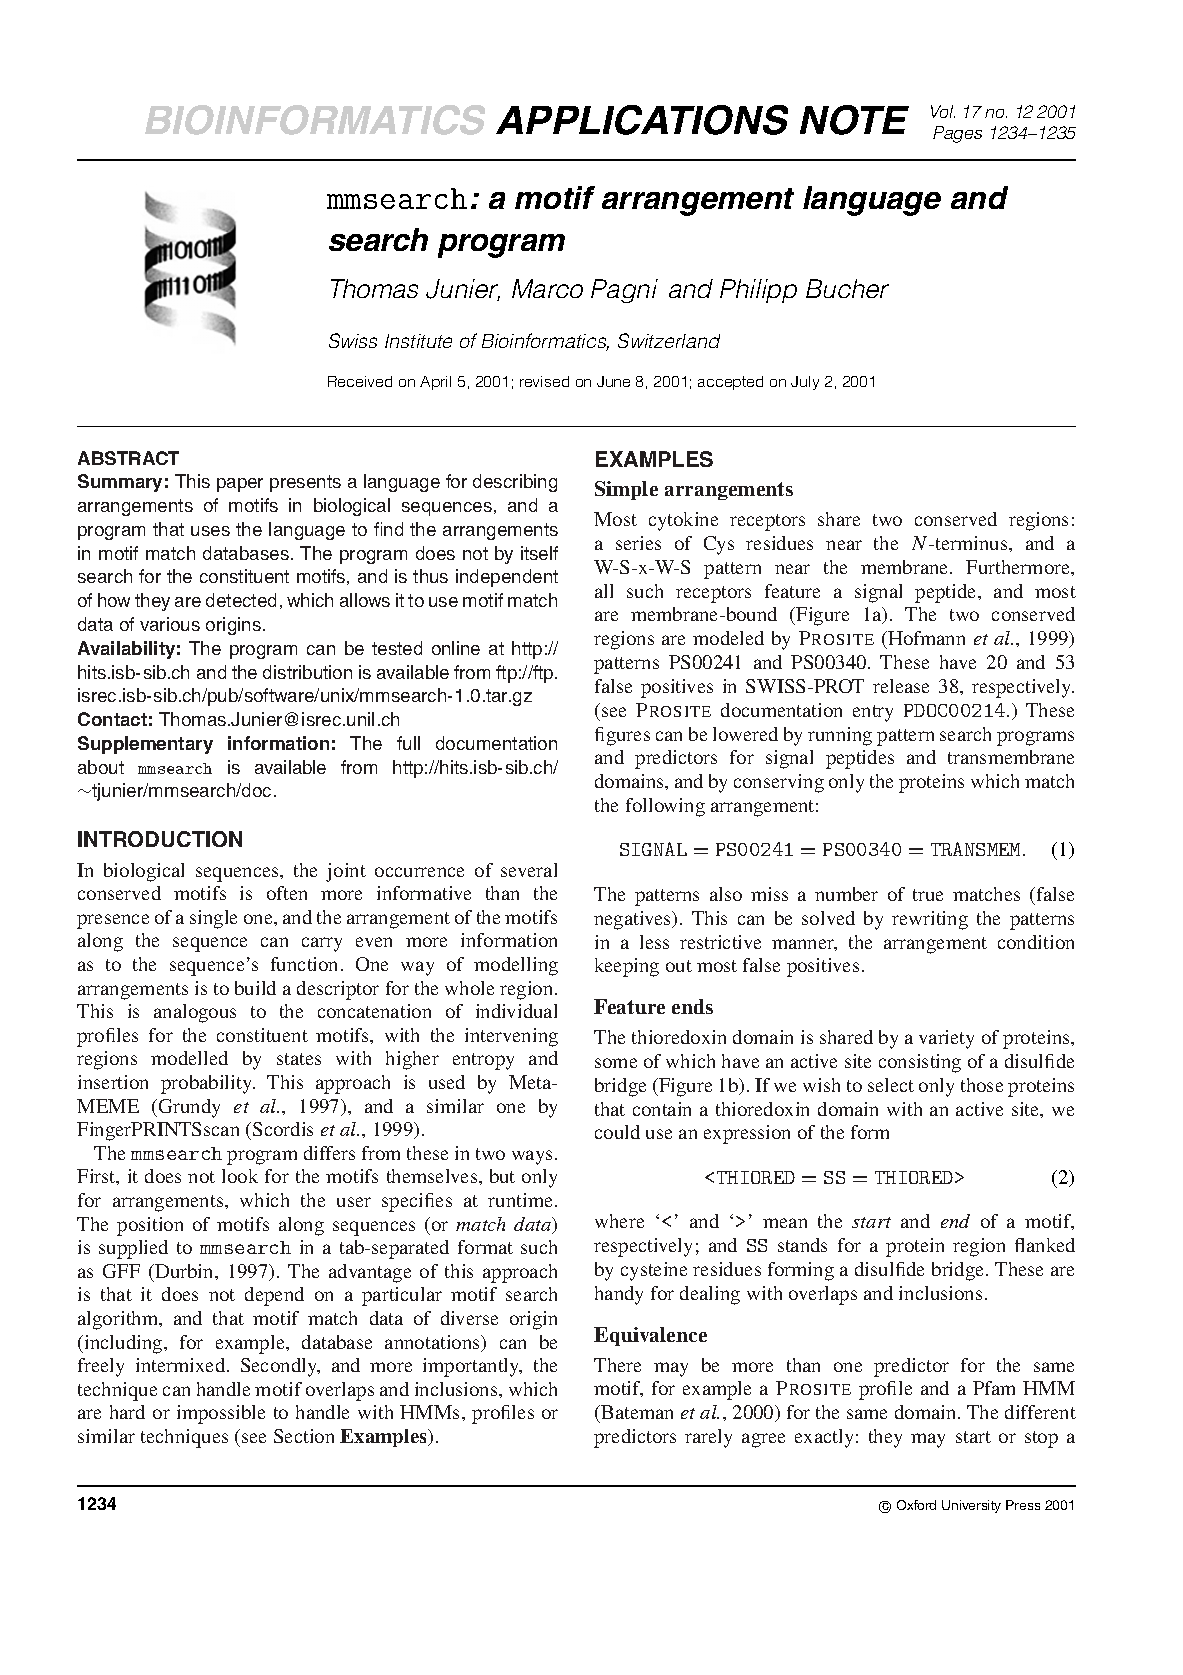 Image resolution: width=1183 pixels, height=1675 pixels. What do you see at coordinates (708, 1438) in the screenshot?
I see `rarely` at bounding box center [708, 1438].
